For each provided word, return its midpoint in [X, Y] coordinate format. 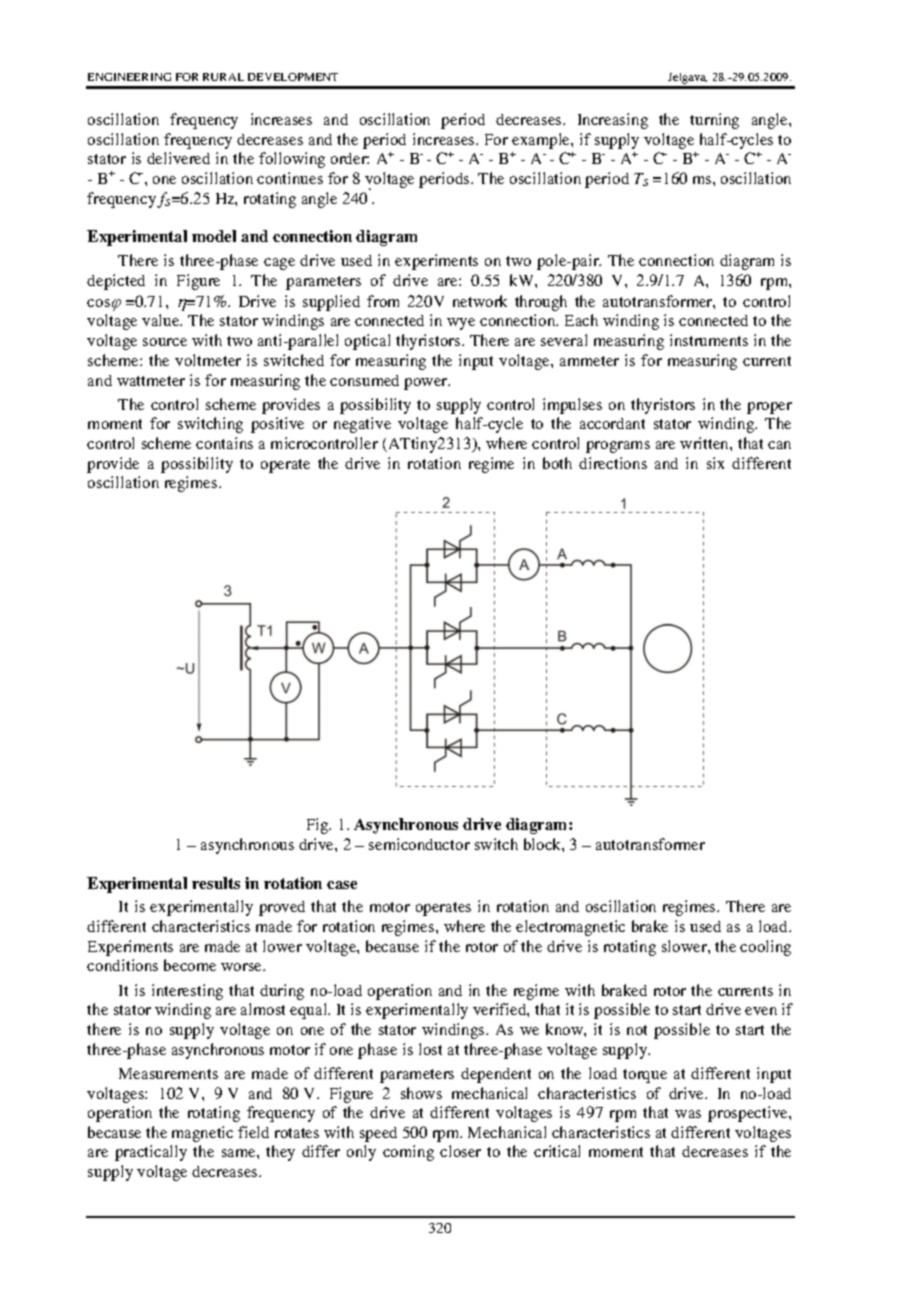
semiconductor [419, 844]
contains [224, 443]
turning [714, 121]
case [342, 885]
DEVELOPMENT [293, 77]
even [761, 1011]
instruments [709, 340]
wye [461, 324]
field [253, 1132]
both [557, 463]
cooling [765, 948]
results [216, 883]
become [190, 965]
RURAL [223, 77]
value [162, 320]
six [715, 463]
